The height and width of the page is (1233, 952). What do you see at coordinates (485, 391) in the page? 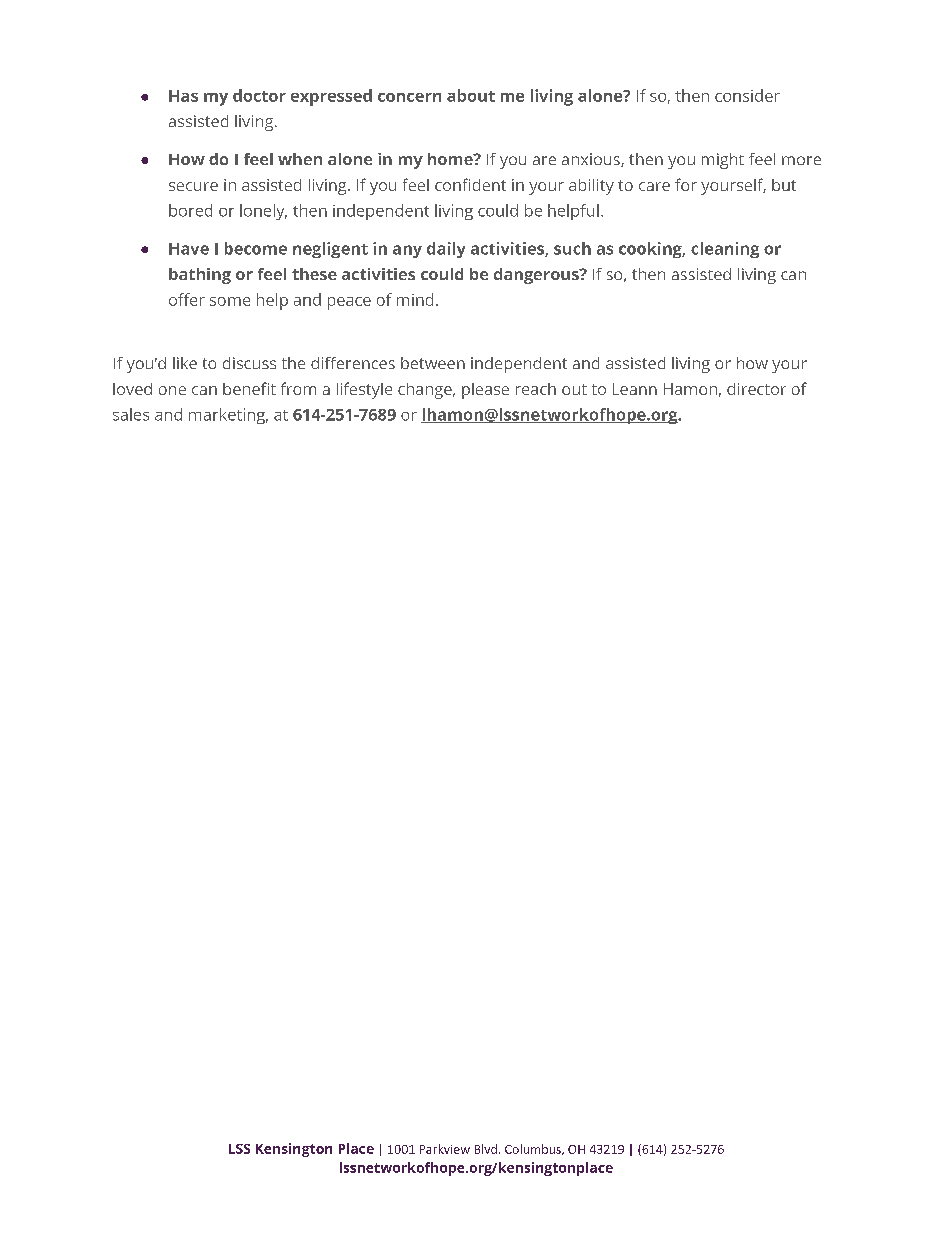
I see `please` at bounding box center [485, 391].
